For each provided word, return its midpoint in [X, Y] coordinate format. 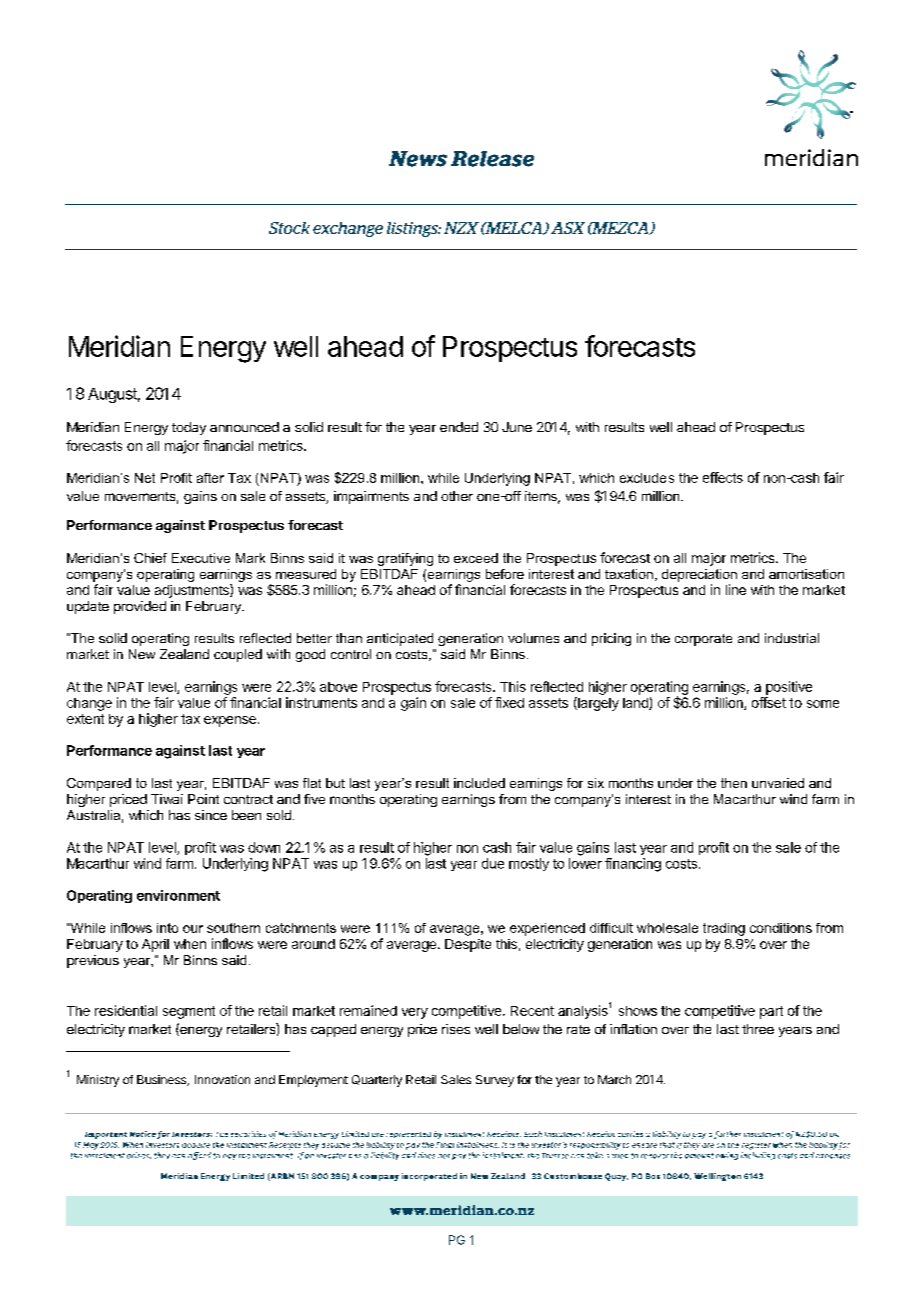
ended [459, 427]
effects [723, 477]
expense [230, 721]
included [479, 783]
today [189, 428]
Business [163, 1080]
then [734, 783]
